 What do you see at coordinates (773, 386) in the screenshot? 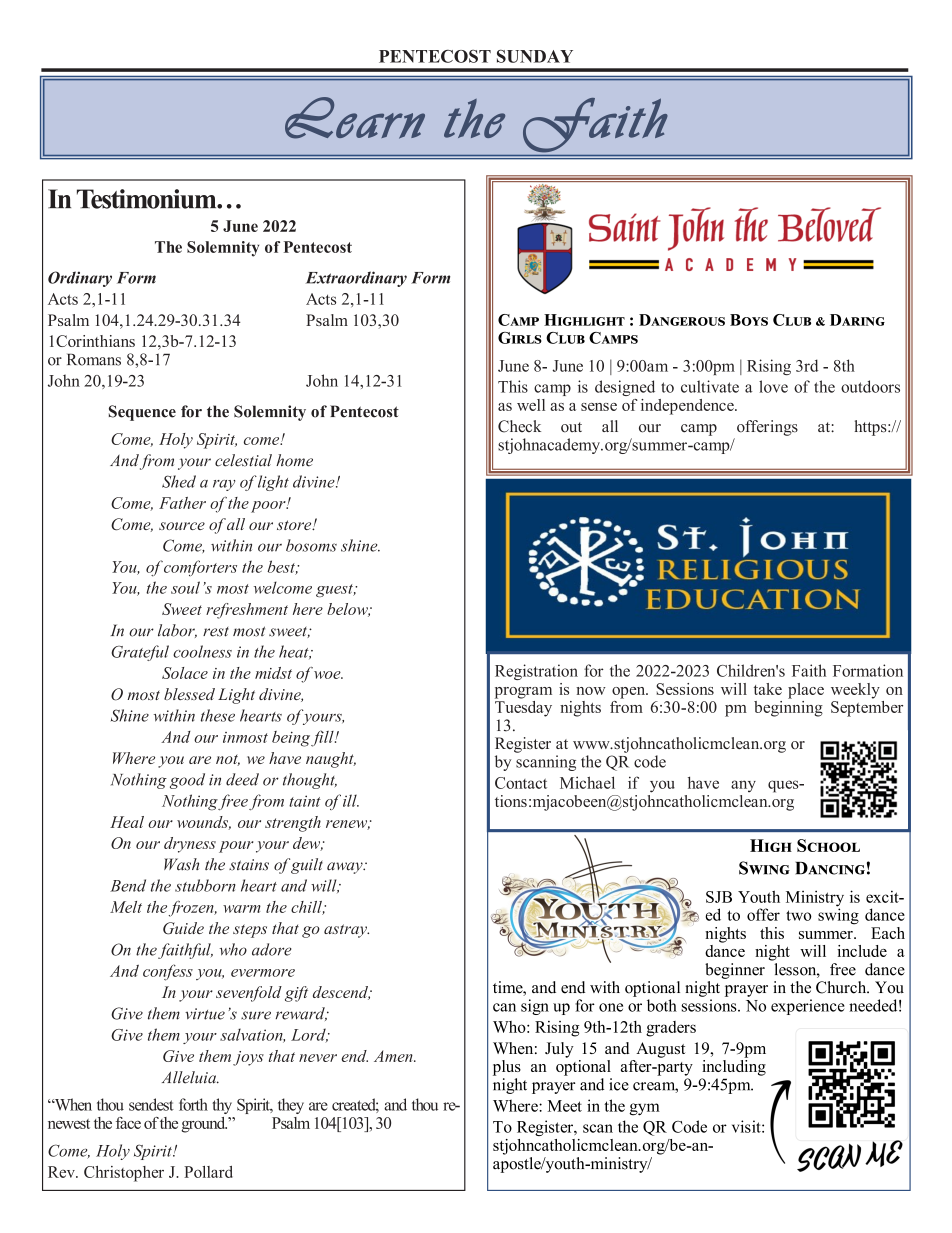
I see `love` at bounding box center [773, 386].
